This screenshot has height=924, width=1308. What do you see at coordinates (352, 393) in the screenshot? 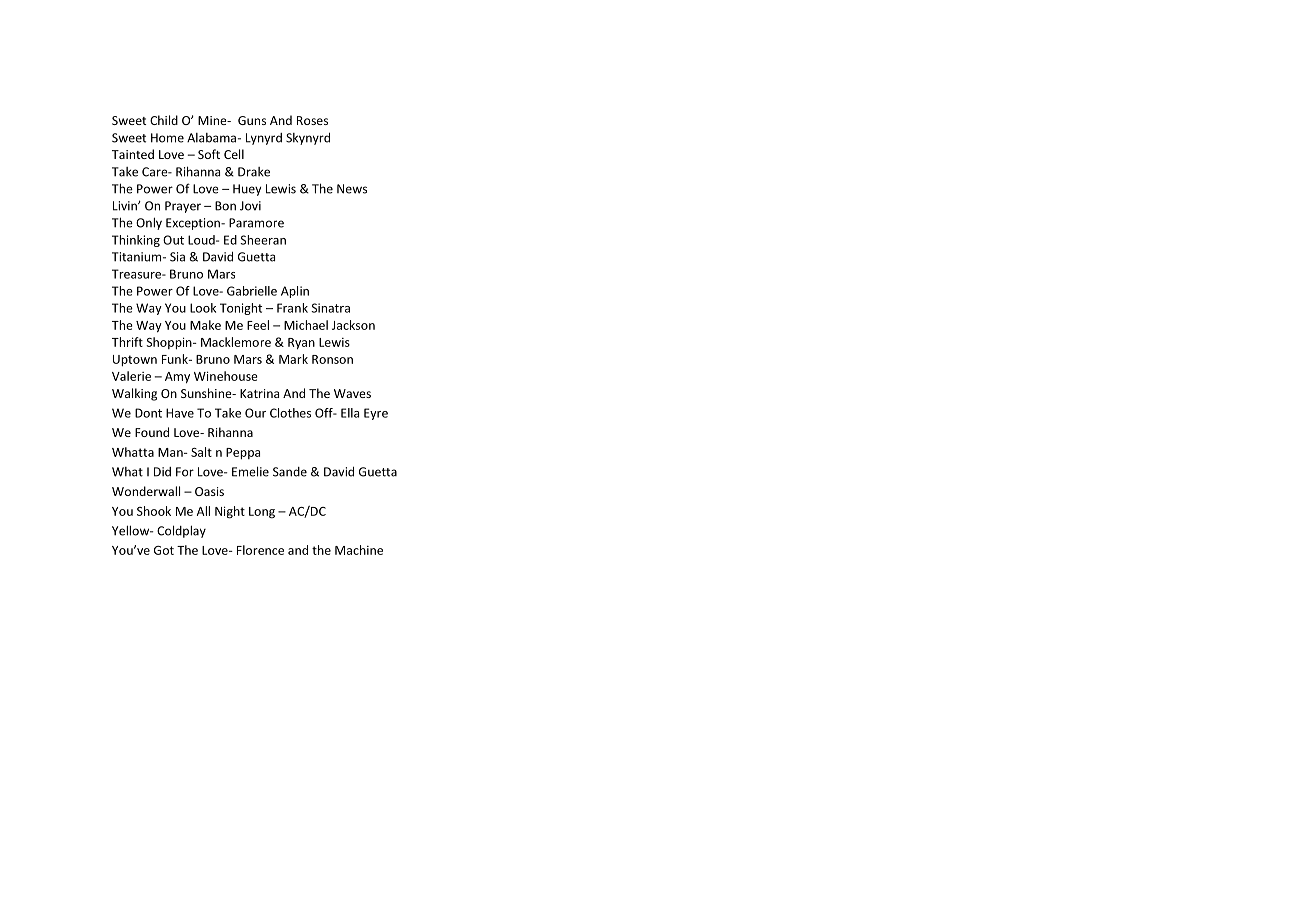
I see `Waves` at bounding box center [352, 393].
